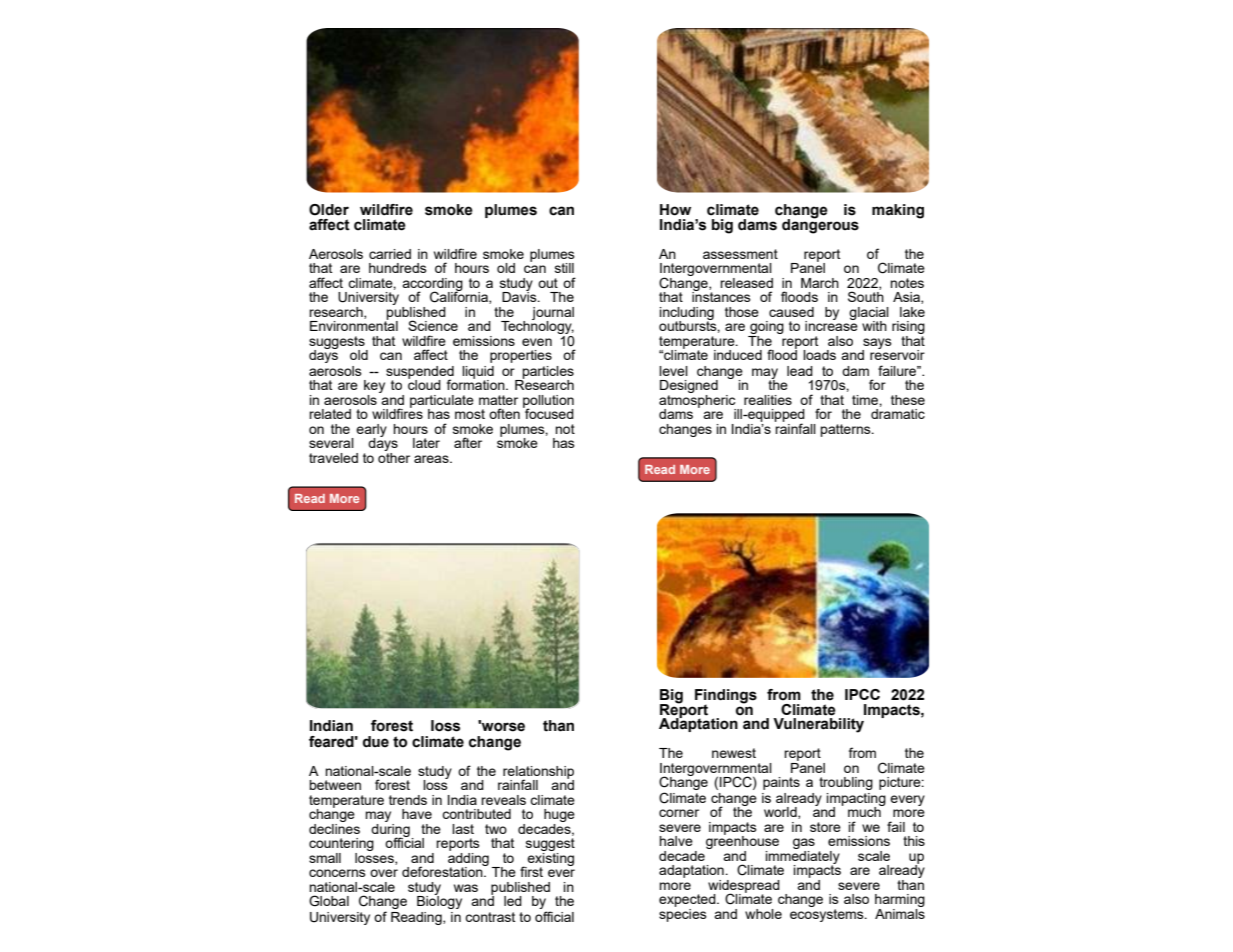  Describe the element at coordinates (675, 210) in the screenshot. I see `How` at that location.
